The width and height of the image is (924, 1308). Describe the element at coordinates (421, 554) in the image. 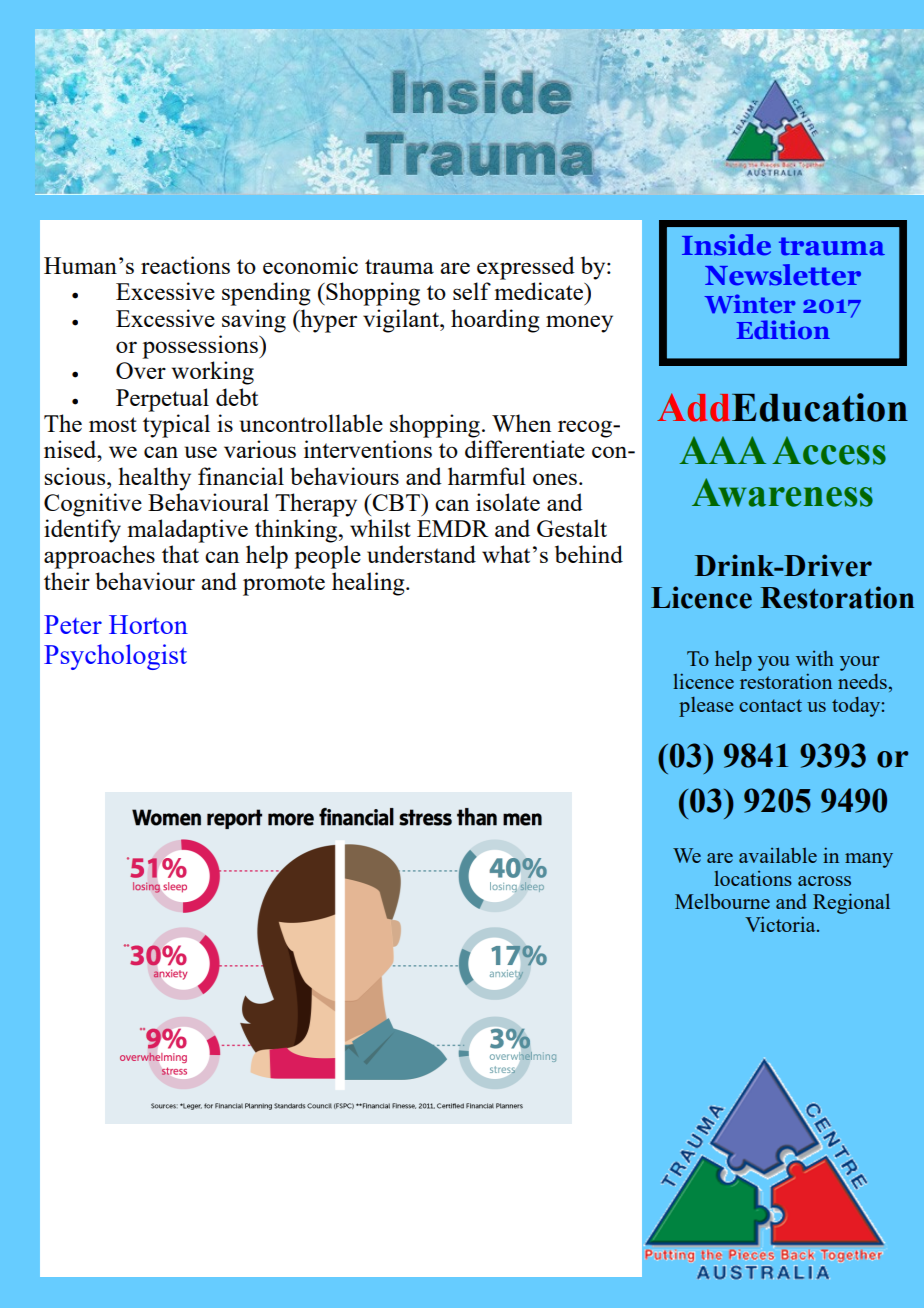

I see `understand` at that location.
